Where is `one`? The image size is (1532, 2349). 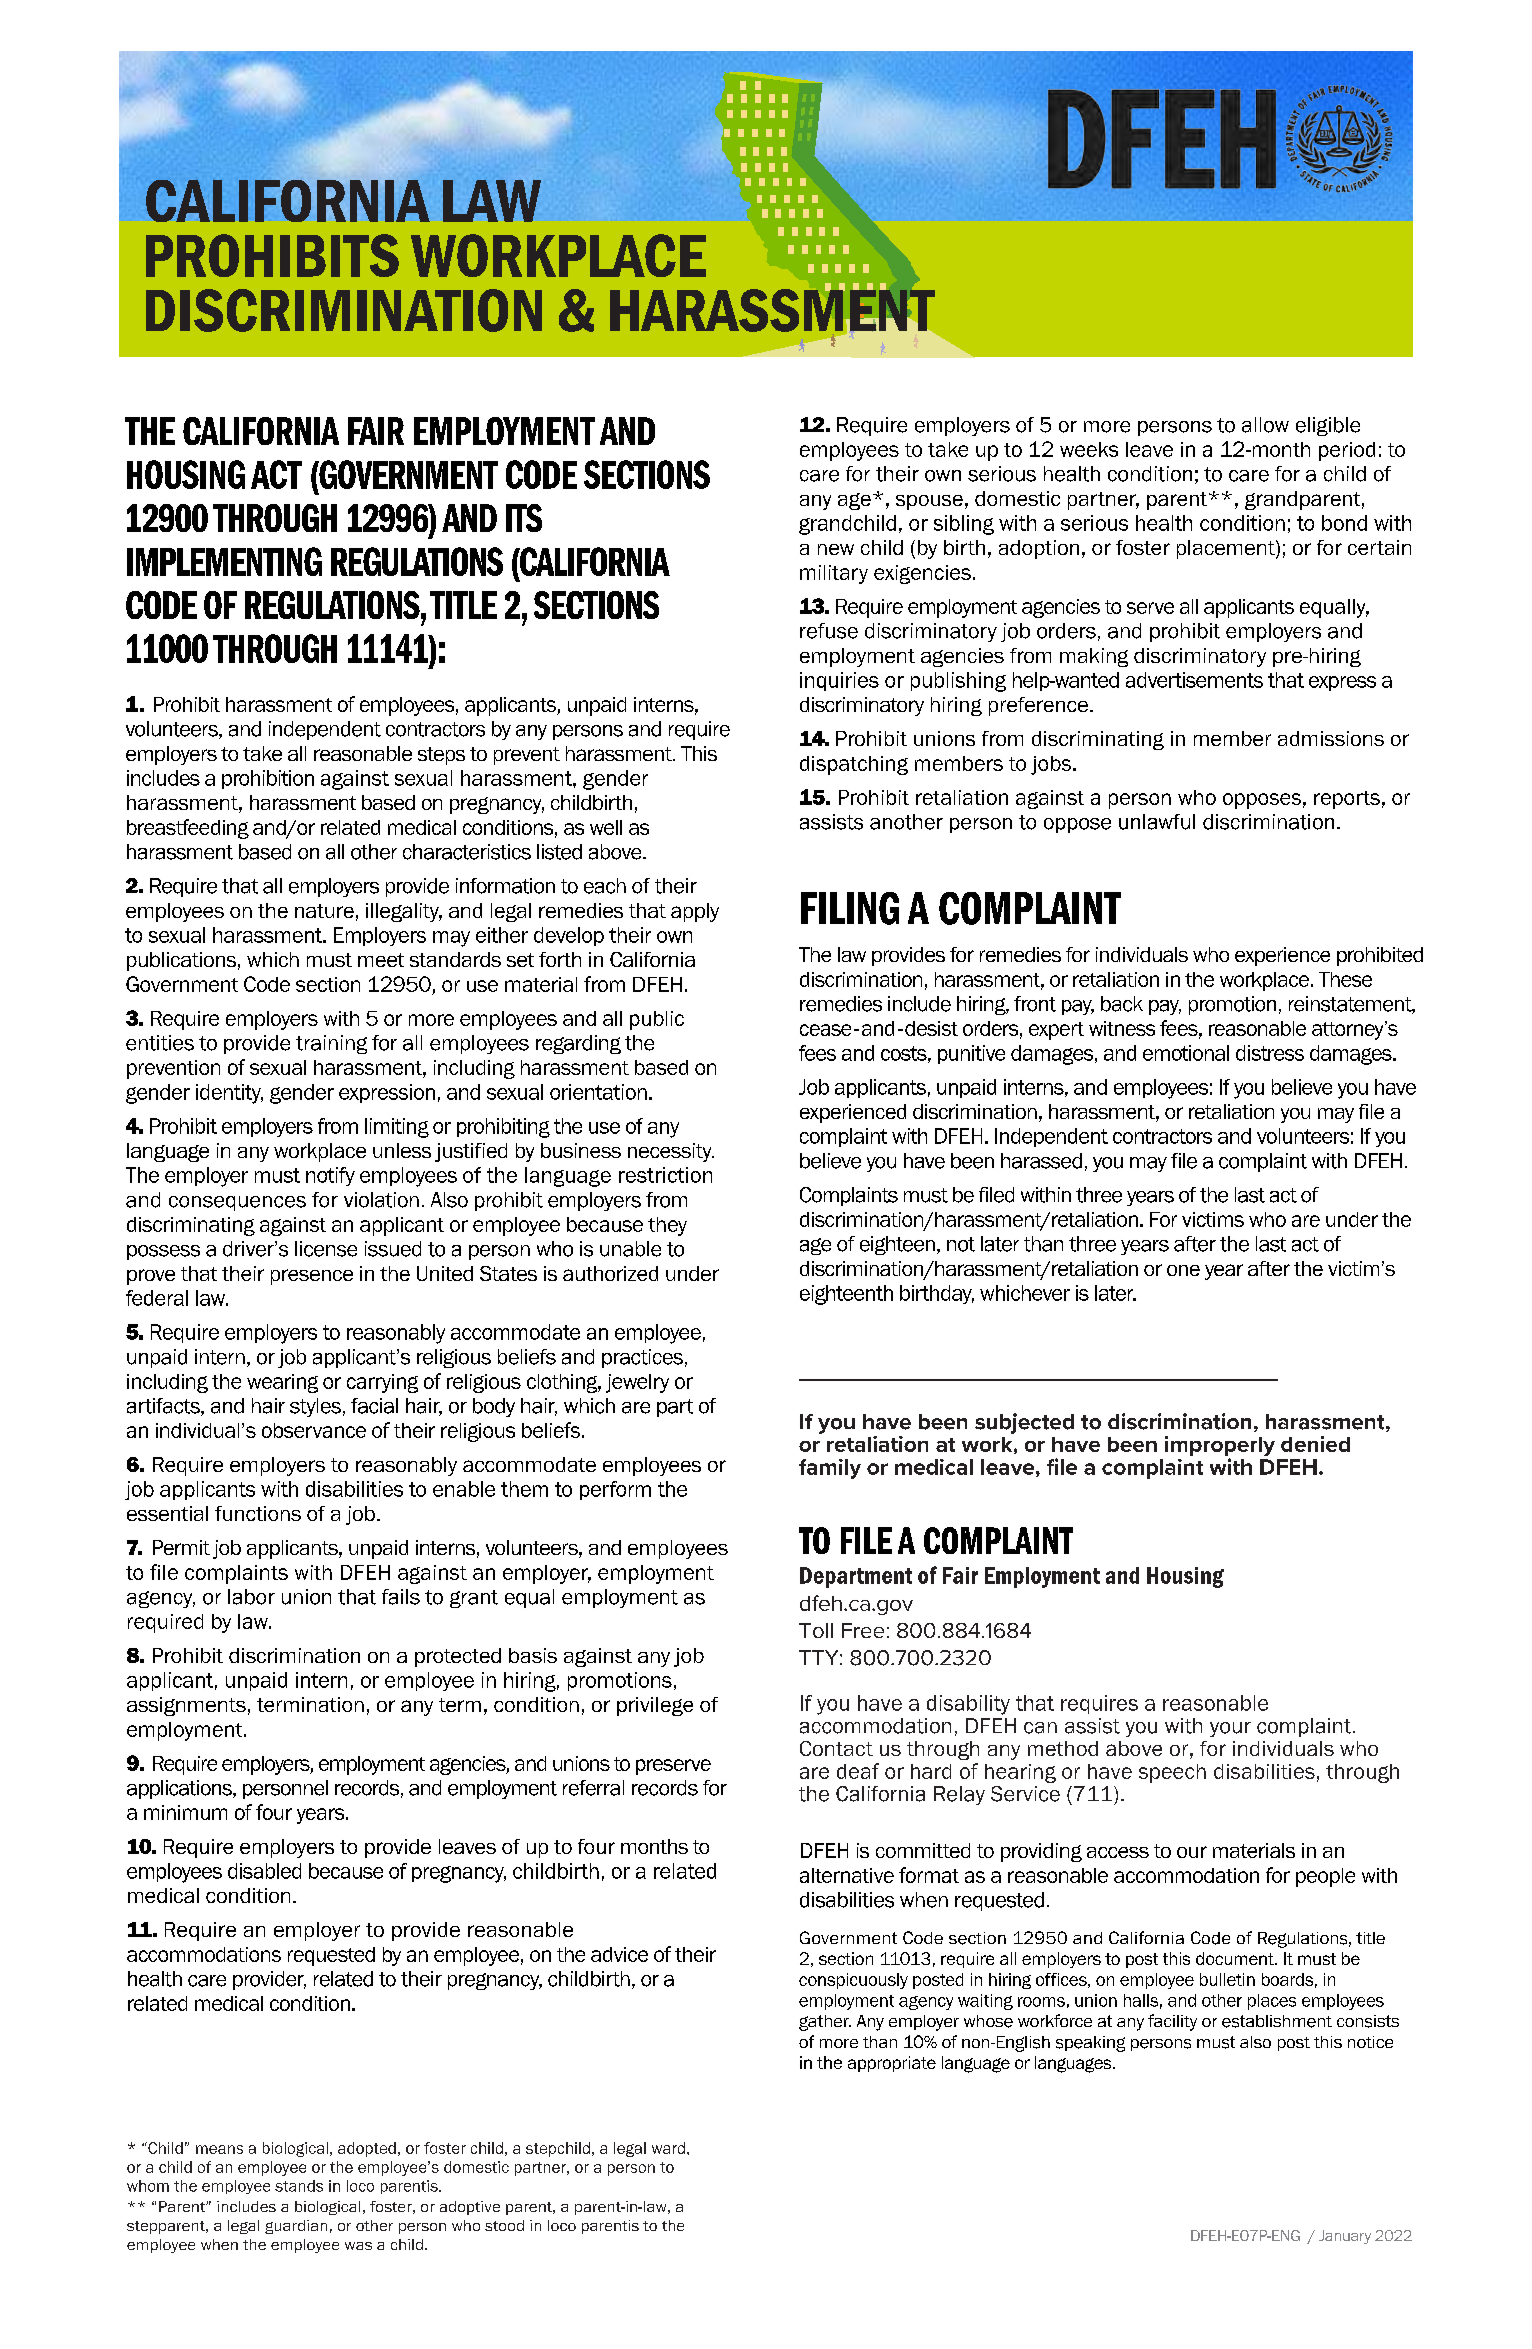
one is located at coordinates (1183, 1270).
